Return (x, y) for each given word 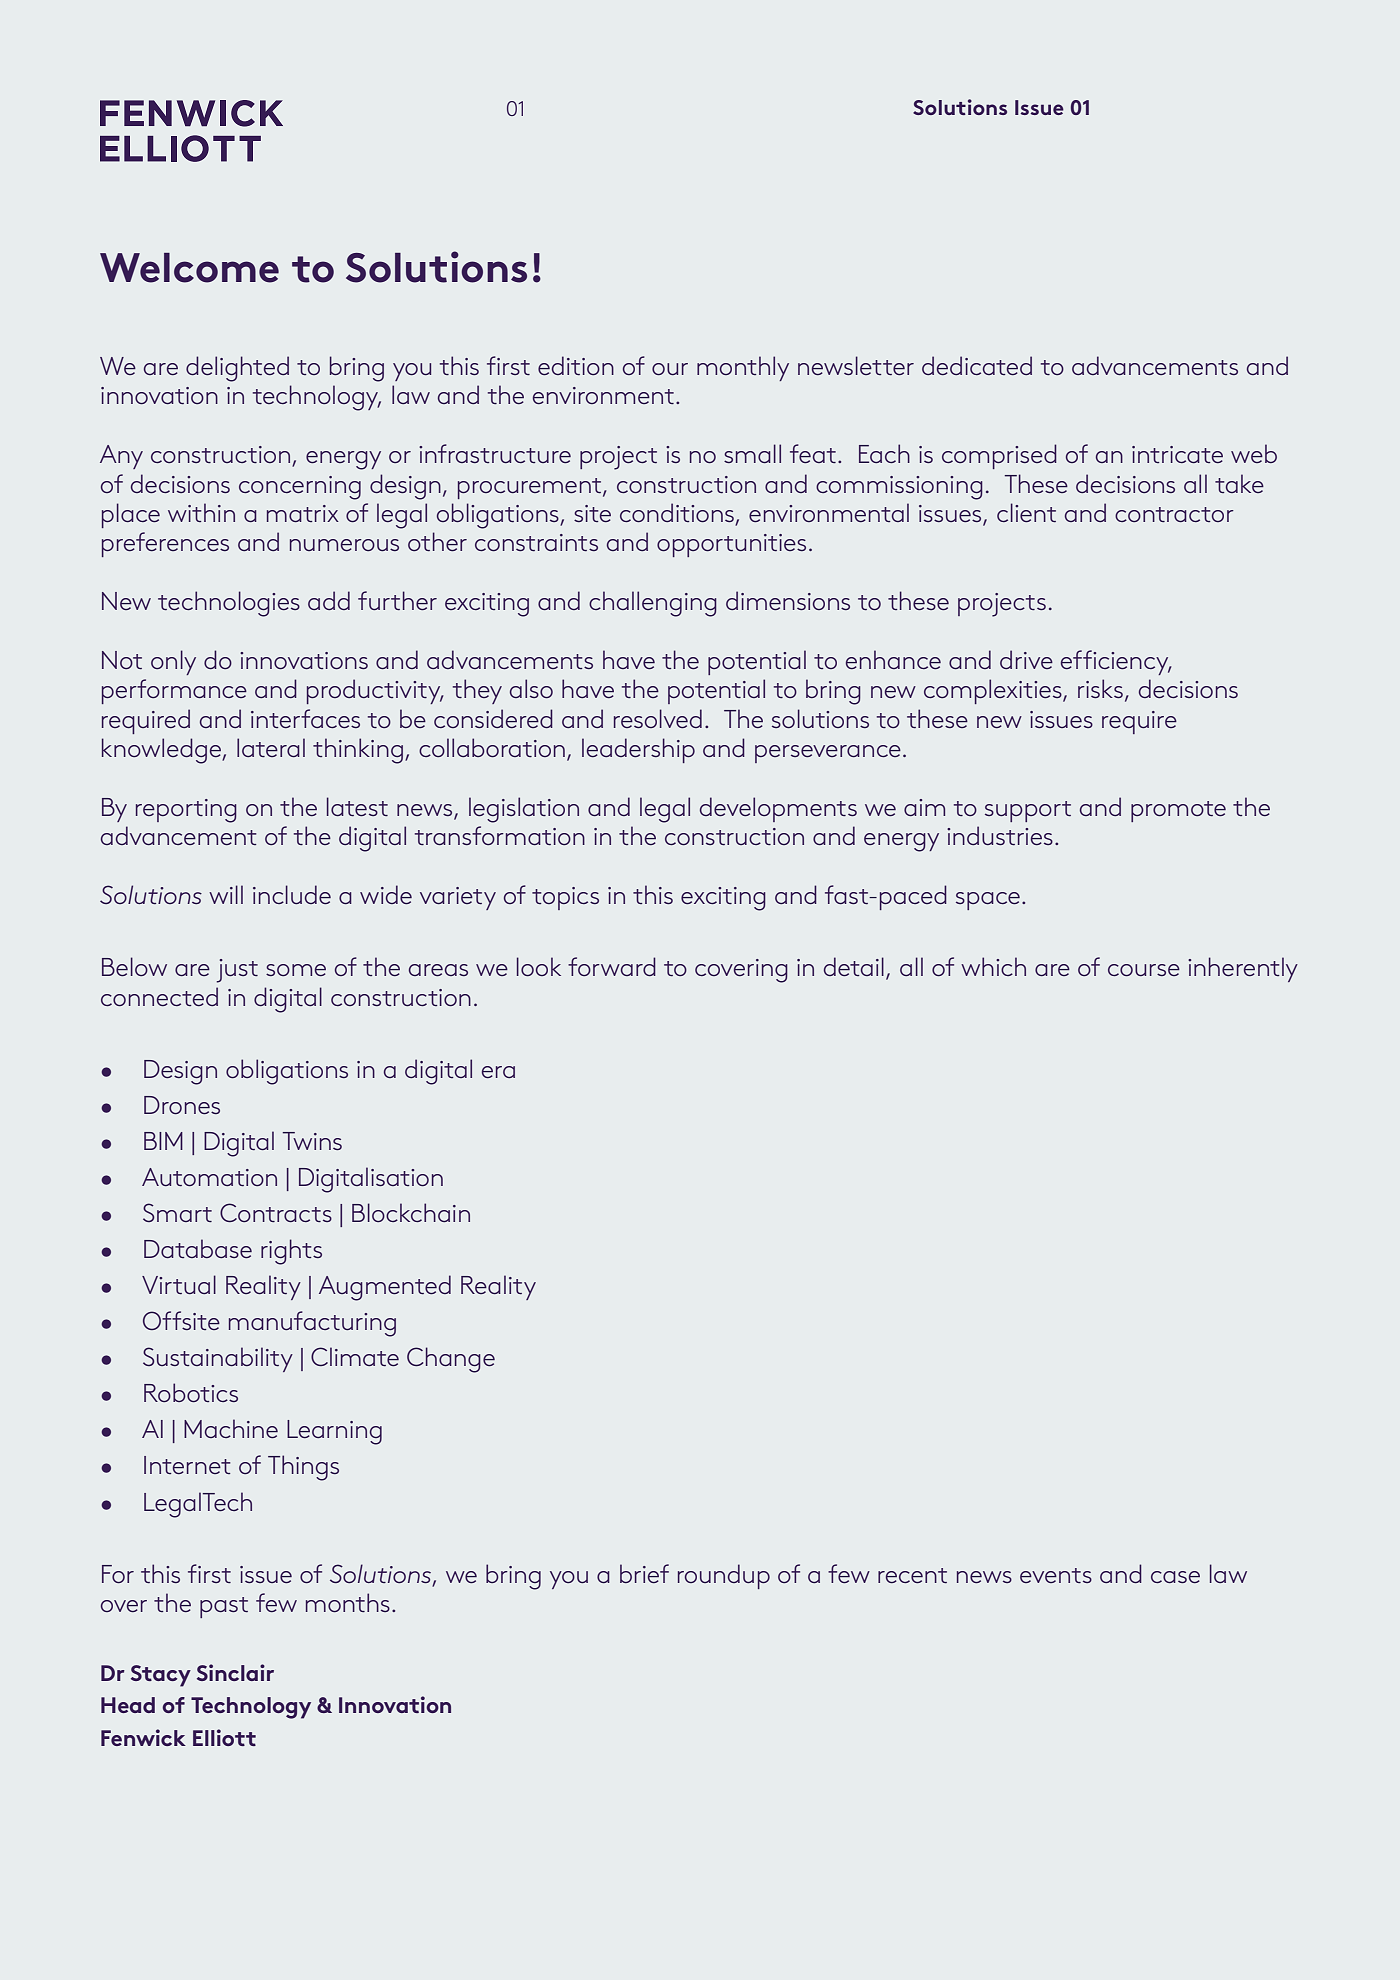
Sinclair (235, 1672)
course (1144, 970)
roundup (724, 1576)
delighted (237, 369)
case (1175, 1577)
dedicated (977, 365)
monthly (743, 368)
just (237, 971)
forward (612, 966)
